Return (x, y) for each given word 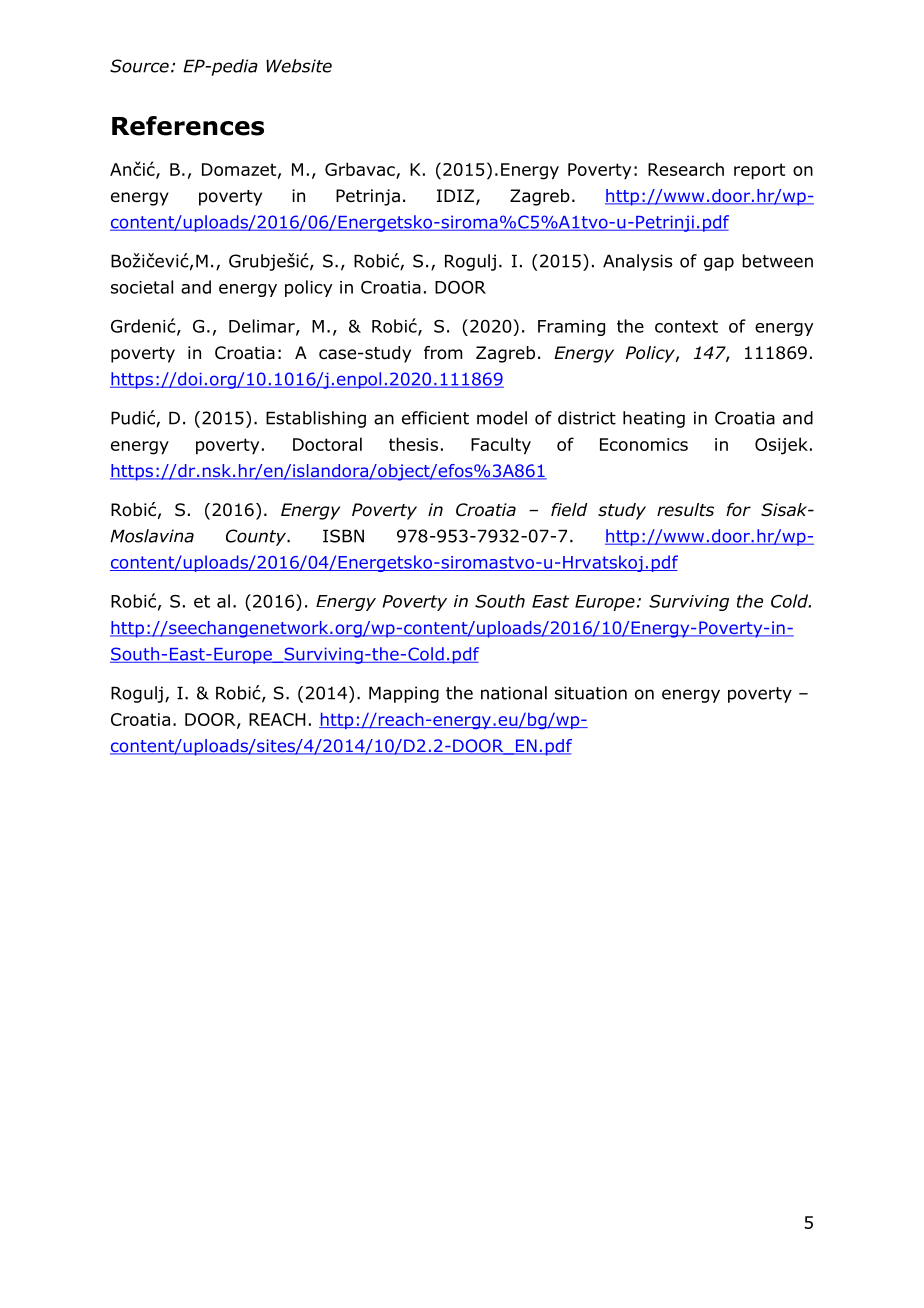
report (759, 171)
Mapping (404, 694)
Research (686, 169)
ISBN (343, 536)
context (686, 326)
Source (139, 66)
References (188, 126)
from (443, 353)
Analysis (638, 262)
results (685, 510)
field (569, 510)
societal (142, 287)
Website (299, 66)
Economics (644, 444)
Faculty (501, 446)
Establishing (316, 419)
